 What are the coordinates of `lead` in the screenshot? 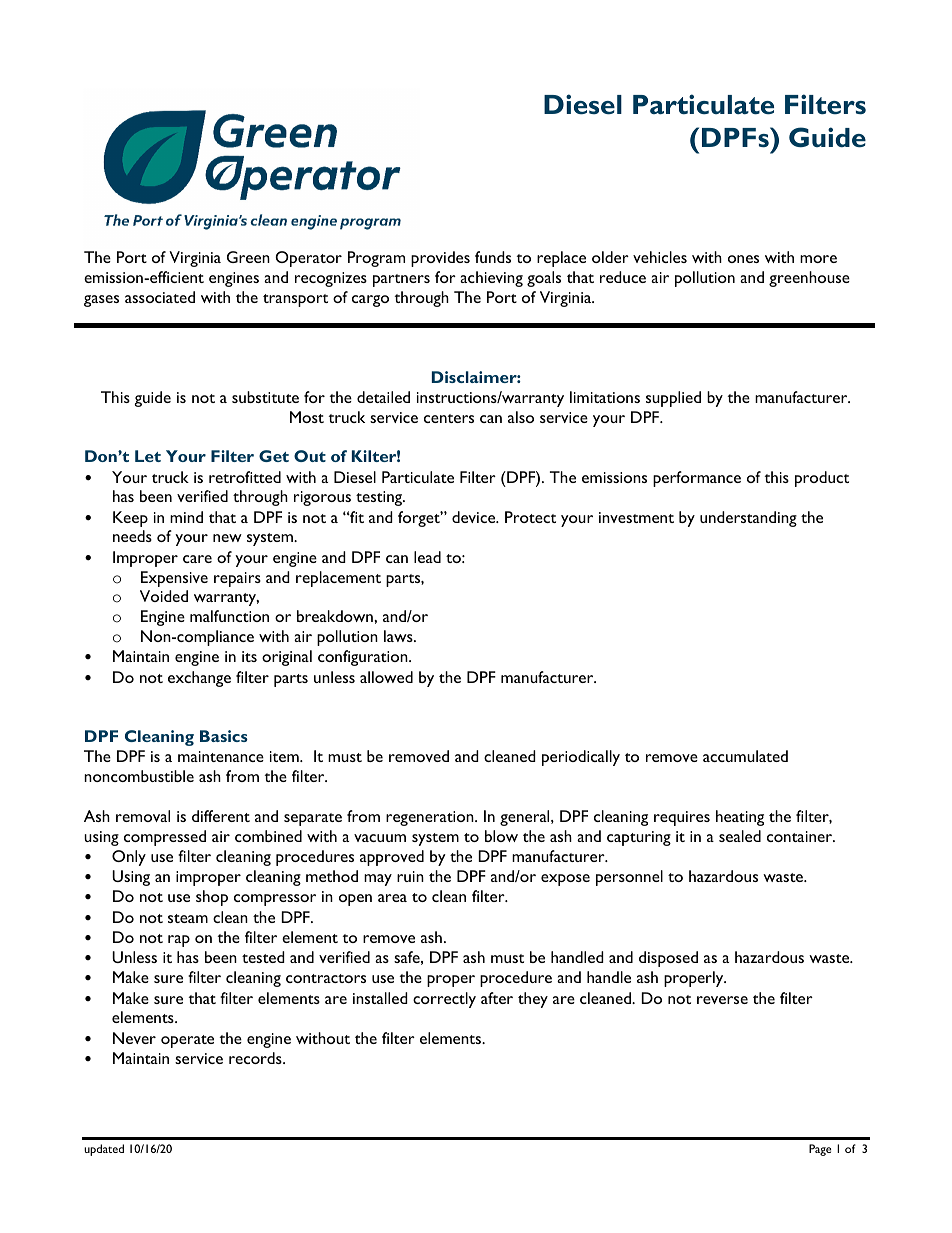 It's located at (427, 557).
